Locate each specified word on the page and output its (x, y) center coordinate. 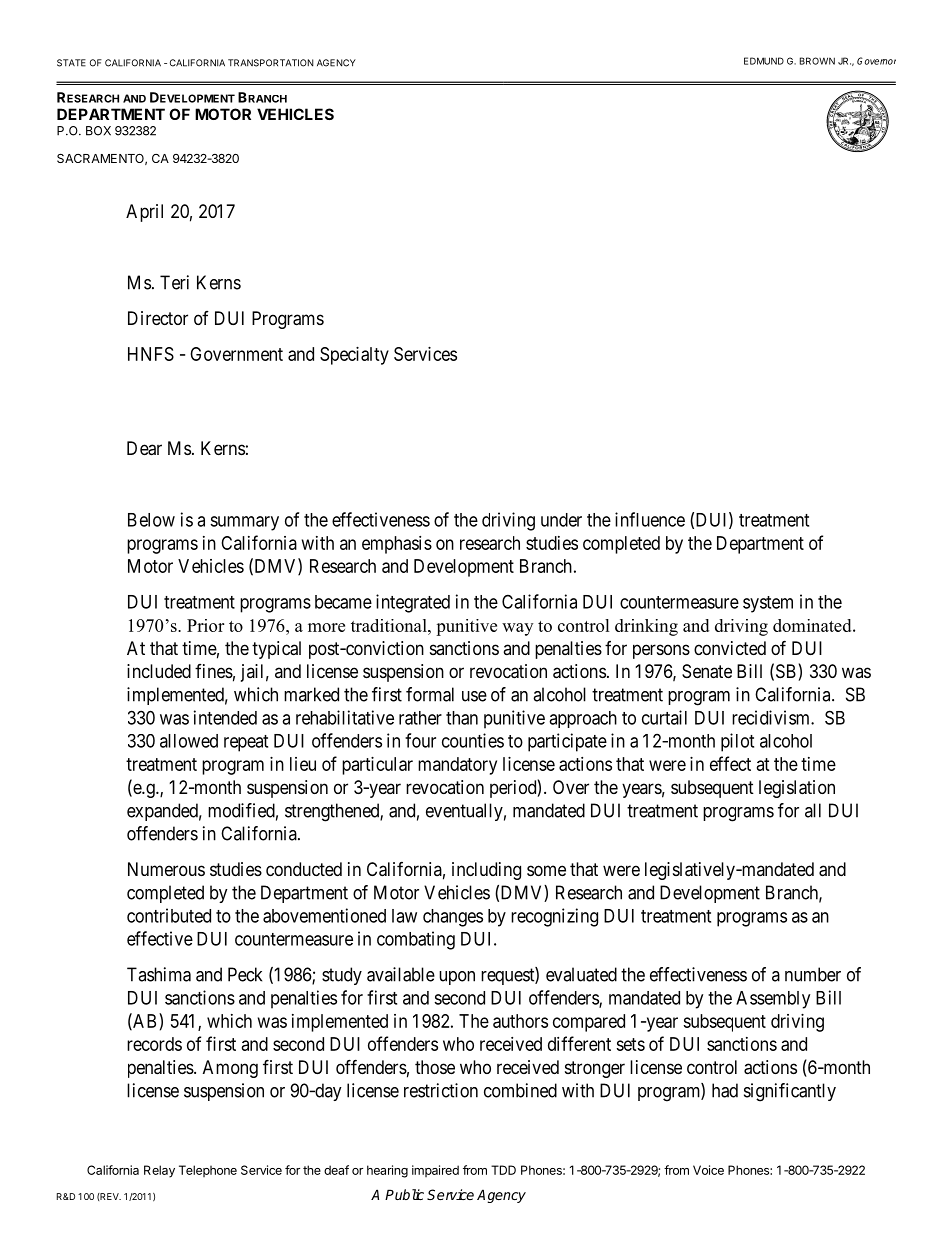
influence (650, 519)
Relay (159, 1171)
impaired (435, 1171)
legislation (797, 789)
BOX (98, 131)
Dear (144, 448)
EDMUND (764, 61)
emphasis (397, 545)
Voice (708, 1170)
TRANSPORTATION (271, 63)
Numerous (166, 869)
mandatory (457, 766)
